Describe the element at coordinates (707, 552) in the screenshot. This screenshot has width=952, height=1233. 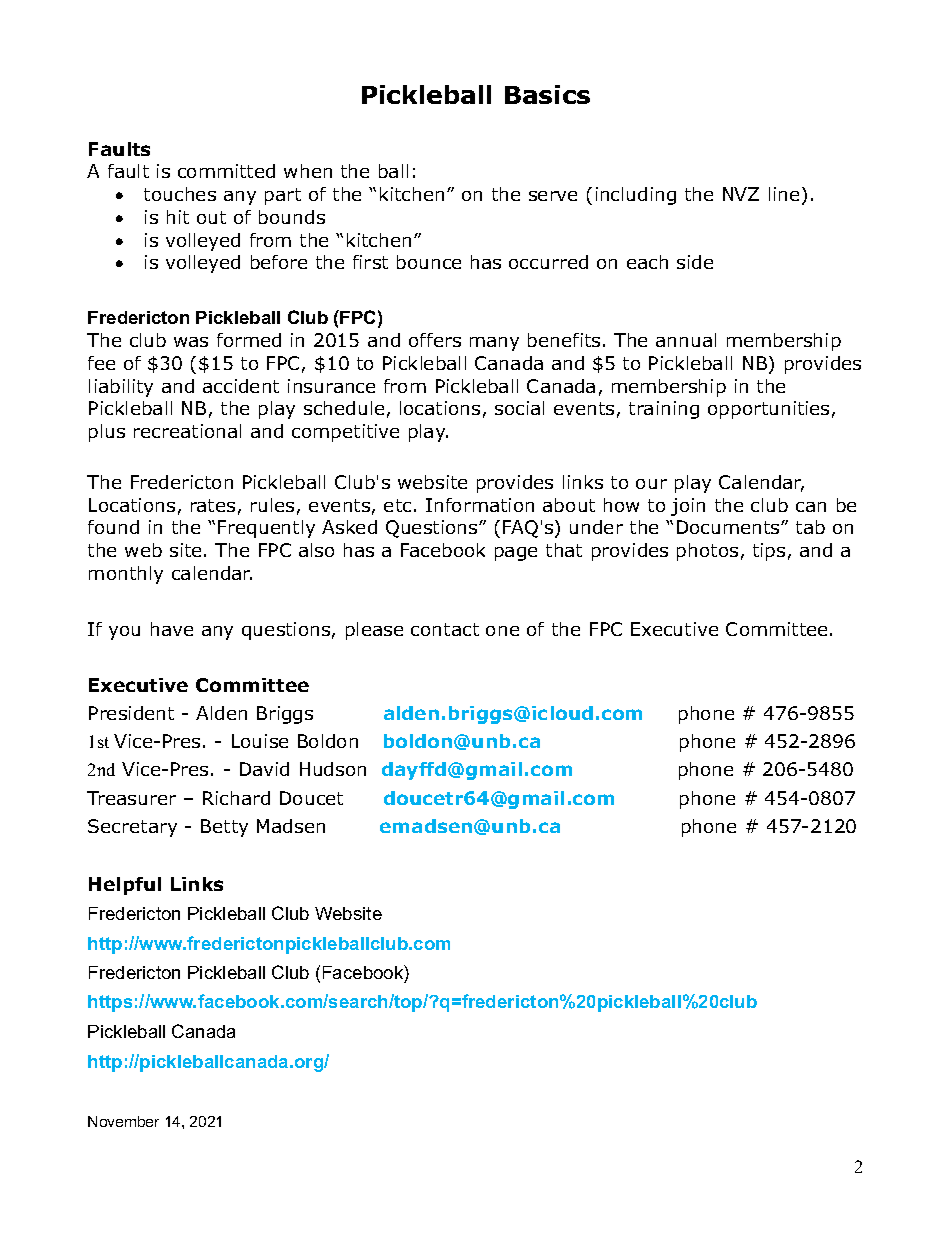
I see `photos` at that location.
